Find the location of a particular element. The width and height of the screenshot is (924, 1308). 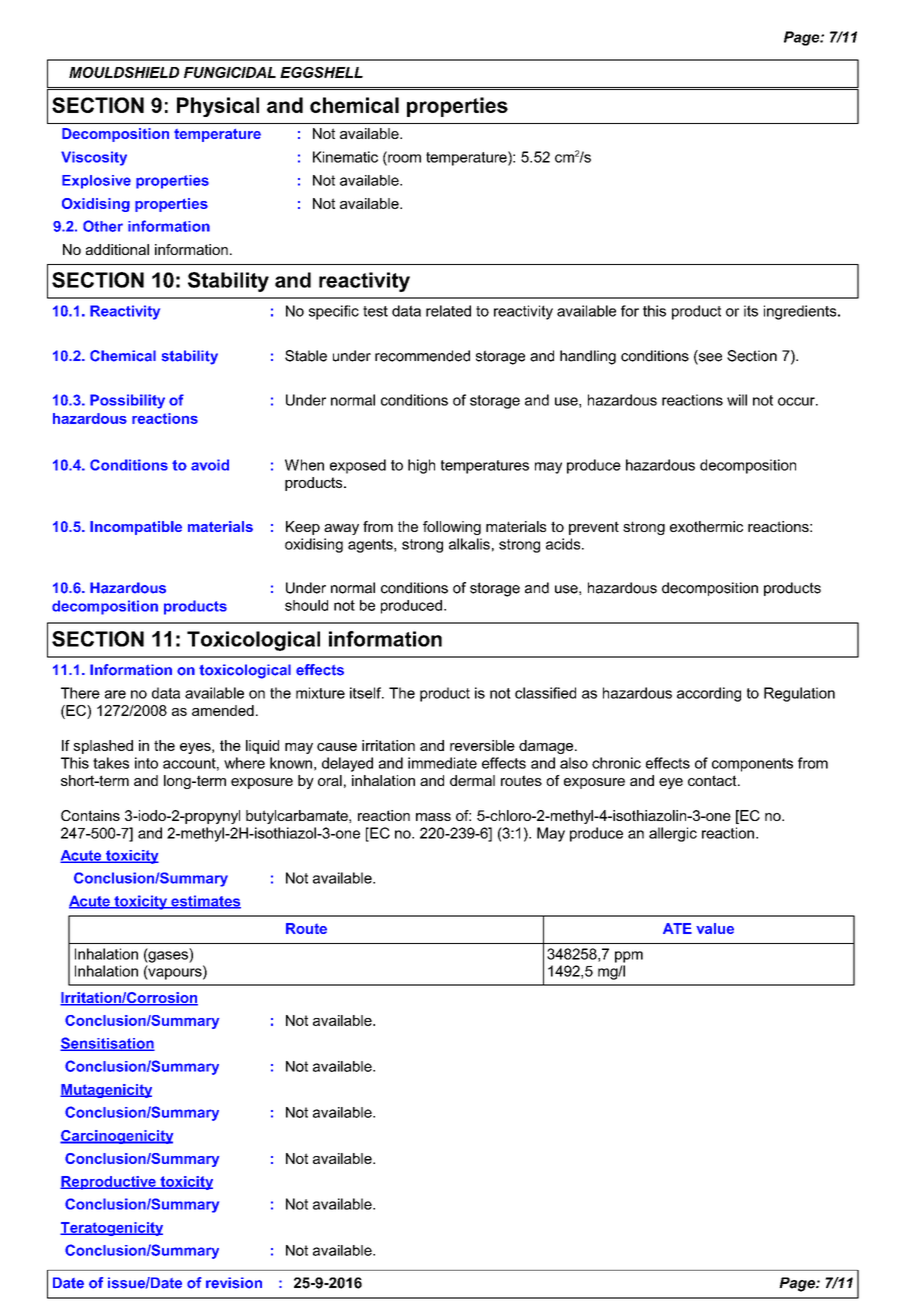

value is located at coordinates (715, 928).
